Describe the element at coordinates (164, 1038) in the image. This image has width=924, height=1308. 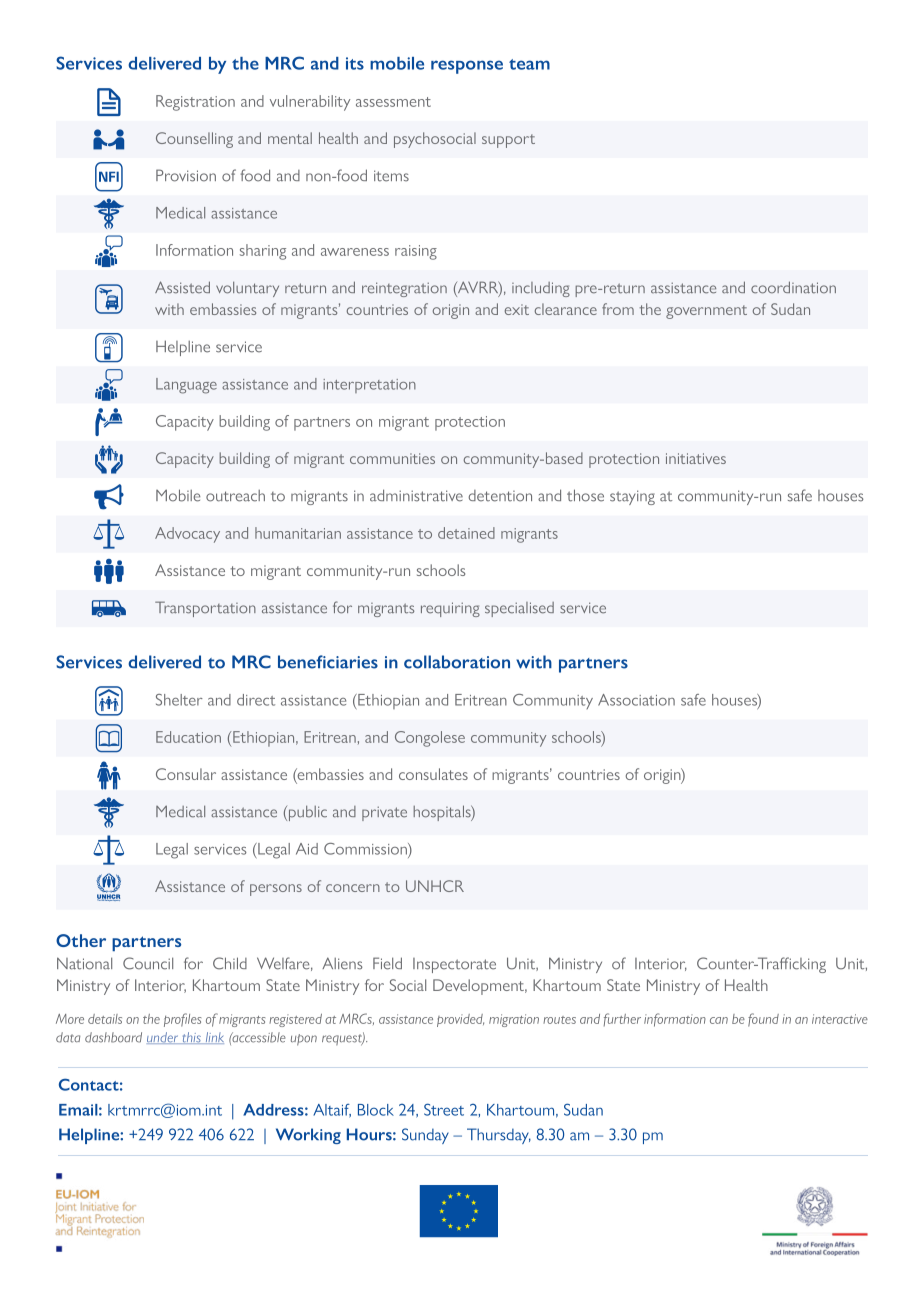
I see `under` at that location.
